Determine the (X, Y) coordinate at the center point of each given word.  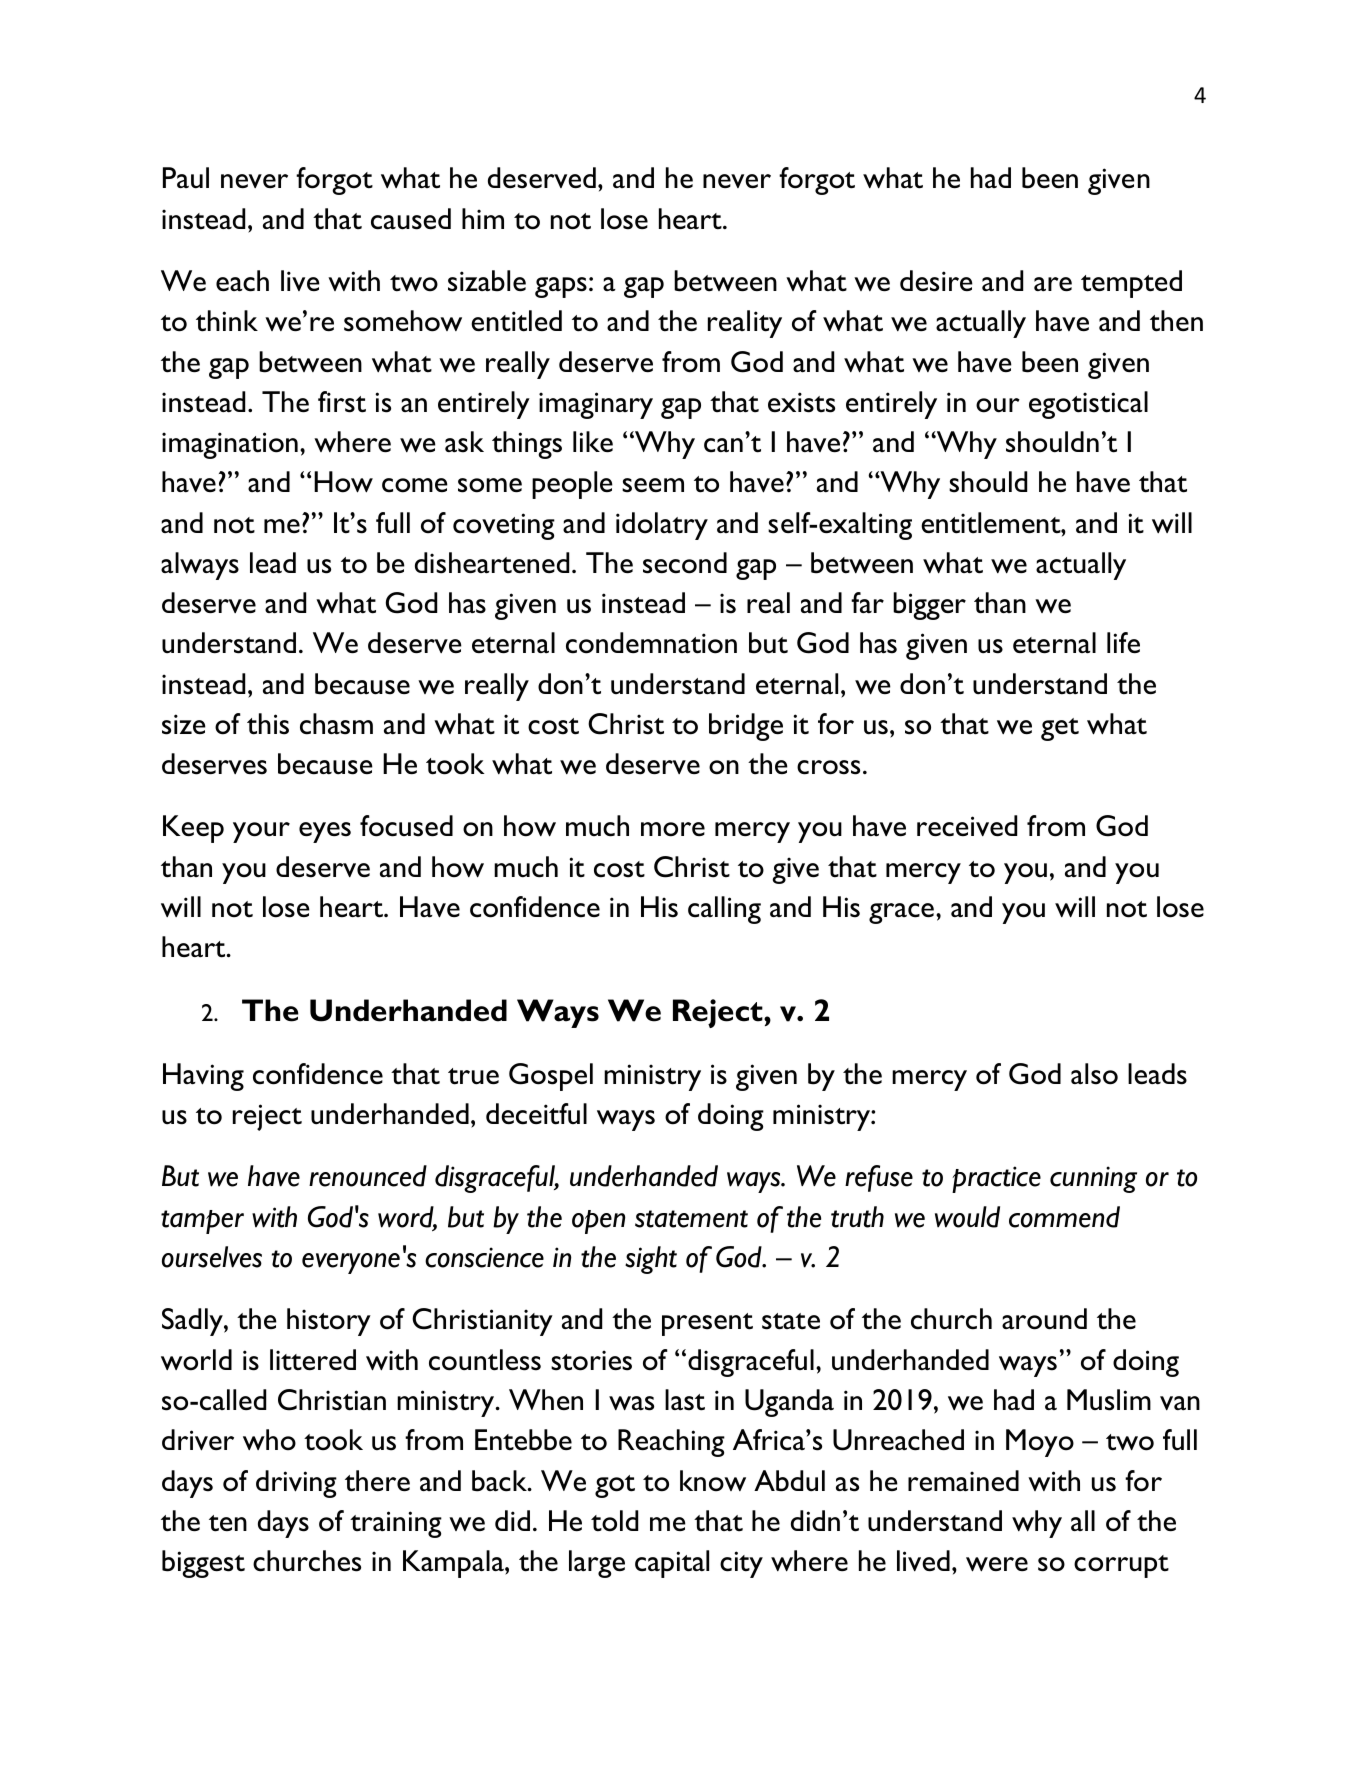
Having (203, 1077)
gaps (561, 287)
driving (296, 1484)
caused (411, 219)
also (1094, 1074)
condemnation (651, 643)
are (1053, 284)
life (1123, 642)
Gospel (551, 1077)
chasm (336, 724)
